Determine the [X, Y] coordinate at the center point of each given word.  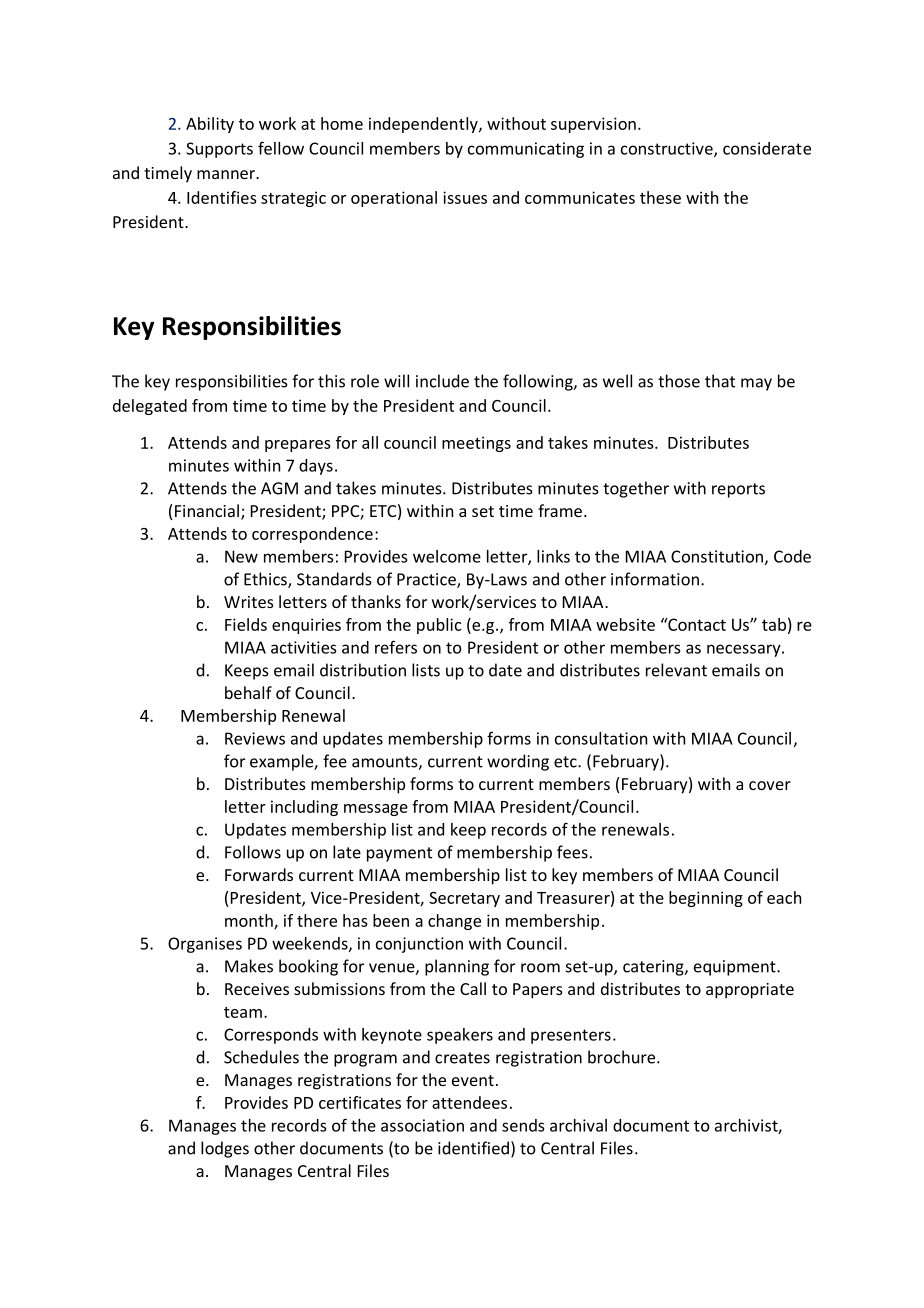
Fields [246, 624]
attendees [469, 1102]
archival [578, 1125]
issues [465, 197]
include [442, 381]
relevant [676, 670]
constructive [668, 149]
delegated [150, 407]
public [439, 626]
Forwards [259, 874]
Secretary [464, 899]
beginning [706, 899]
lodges [225, 1149]
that [720, 381]
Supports [219, 150]
